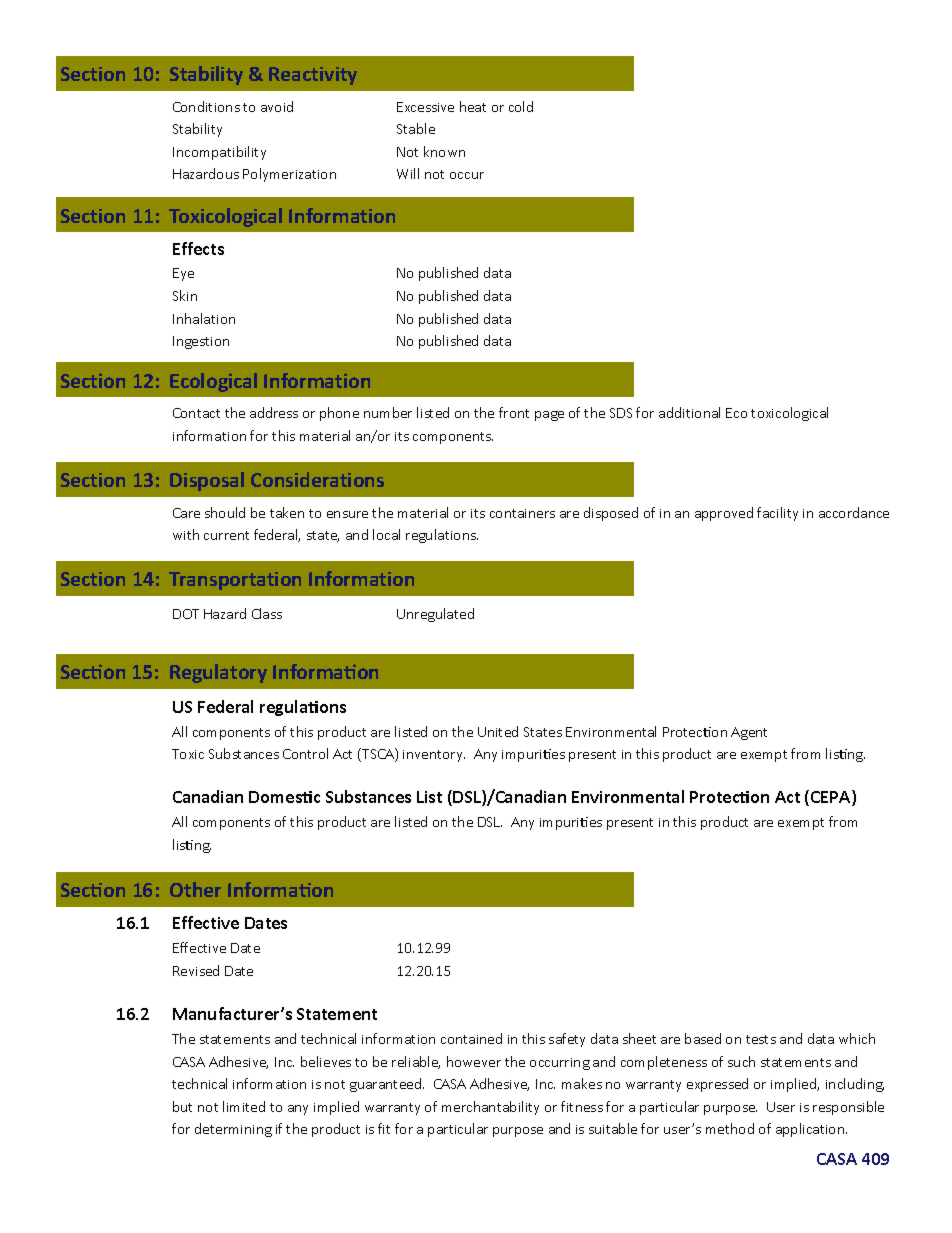 The height and width of the image is (1233, 952). I want to click on Unregulated, so click(435, 615).
